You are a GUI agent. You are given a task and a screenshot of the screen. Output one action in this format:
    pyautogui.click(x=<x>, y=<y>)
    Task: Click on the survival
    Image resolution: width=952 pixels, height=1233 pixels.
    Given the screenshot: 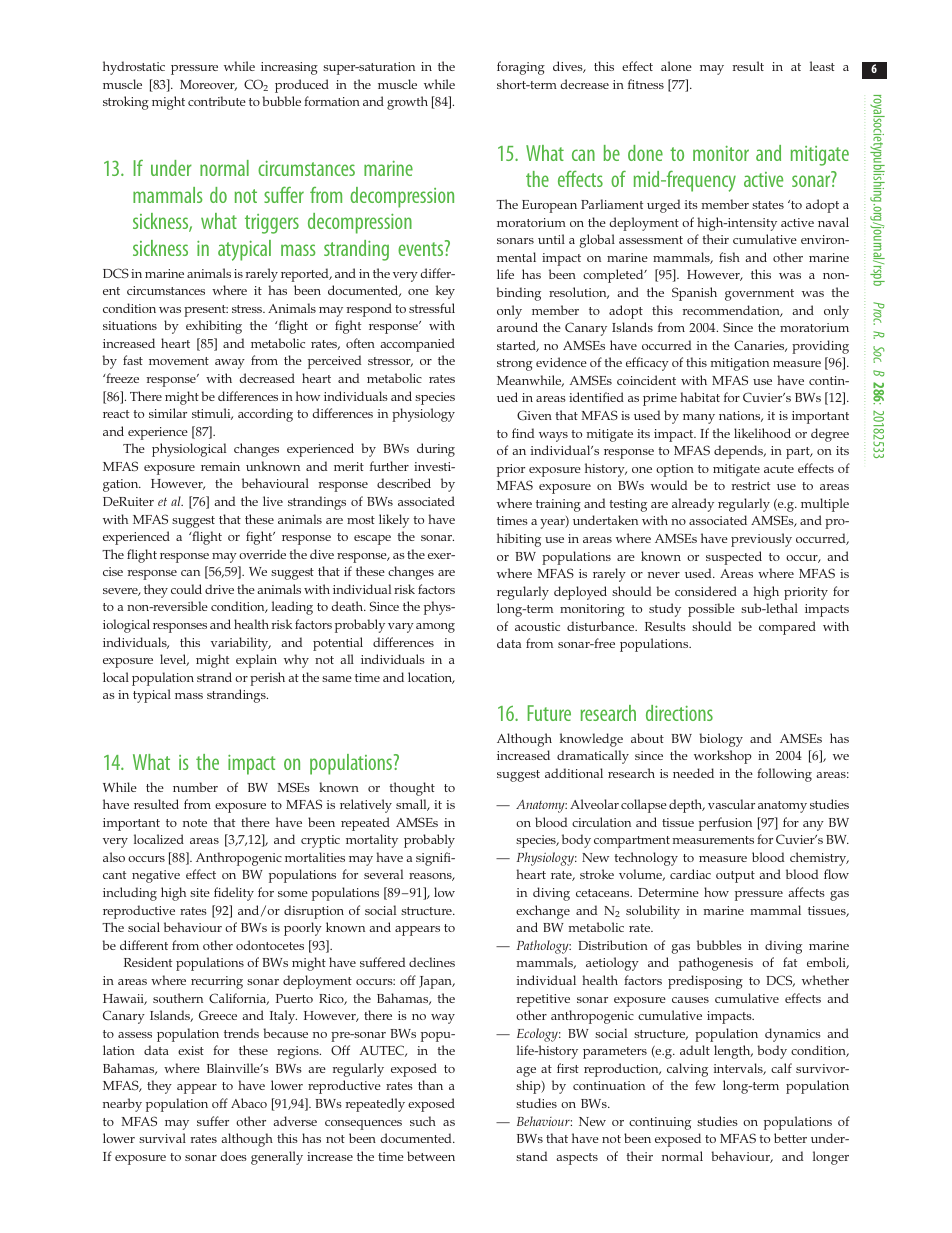 What is the action you would take?
    pyautogui.click(x=162, y=1138)
